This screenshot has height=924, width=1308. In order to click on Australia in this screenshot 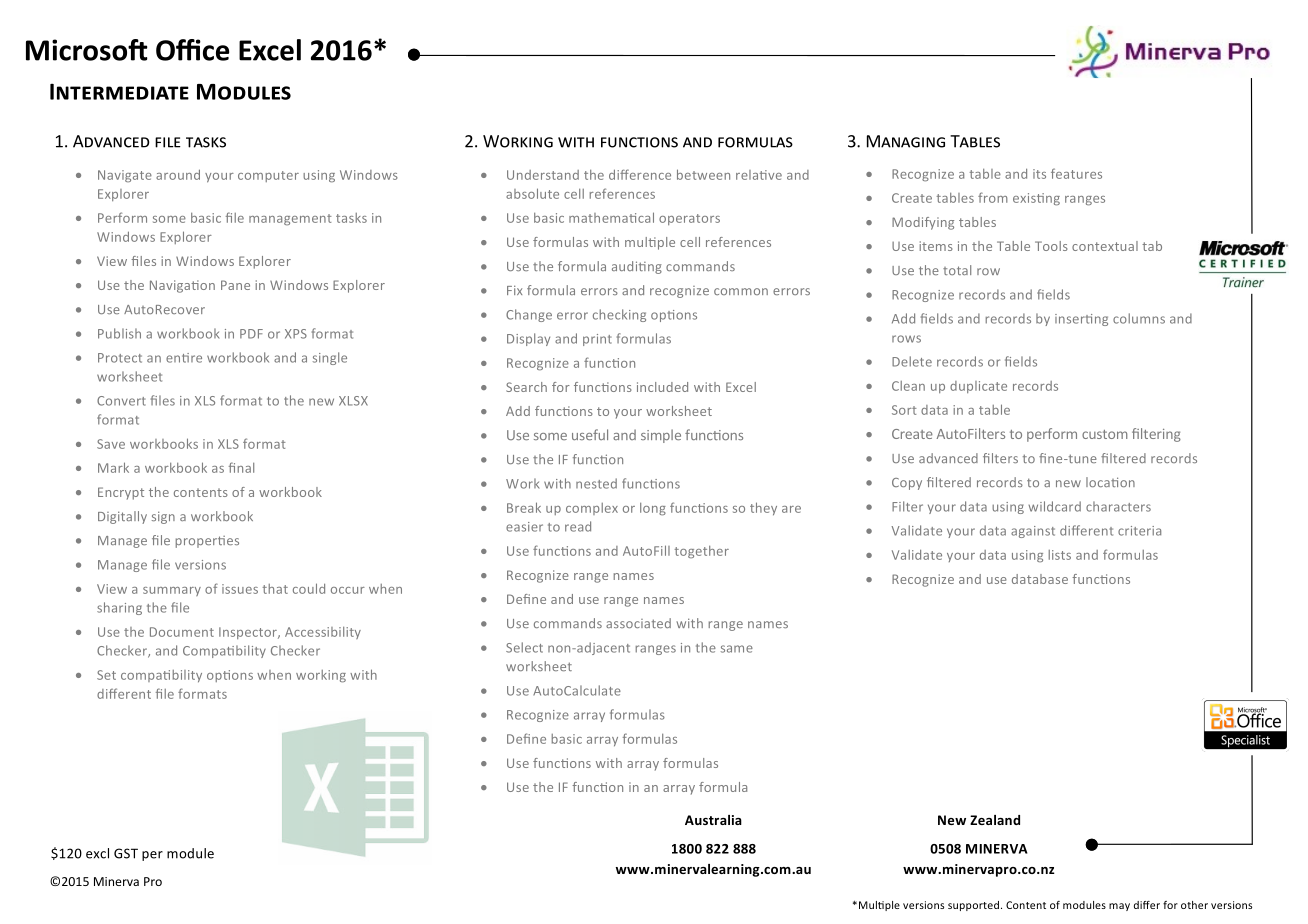, I will do `click(713, 820)`.
